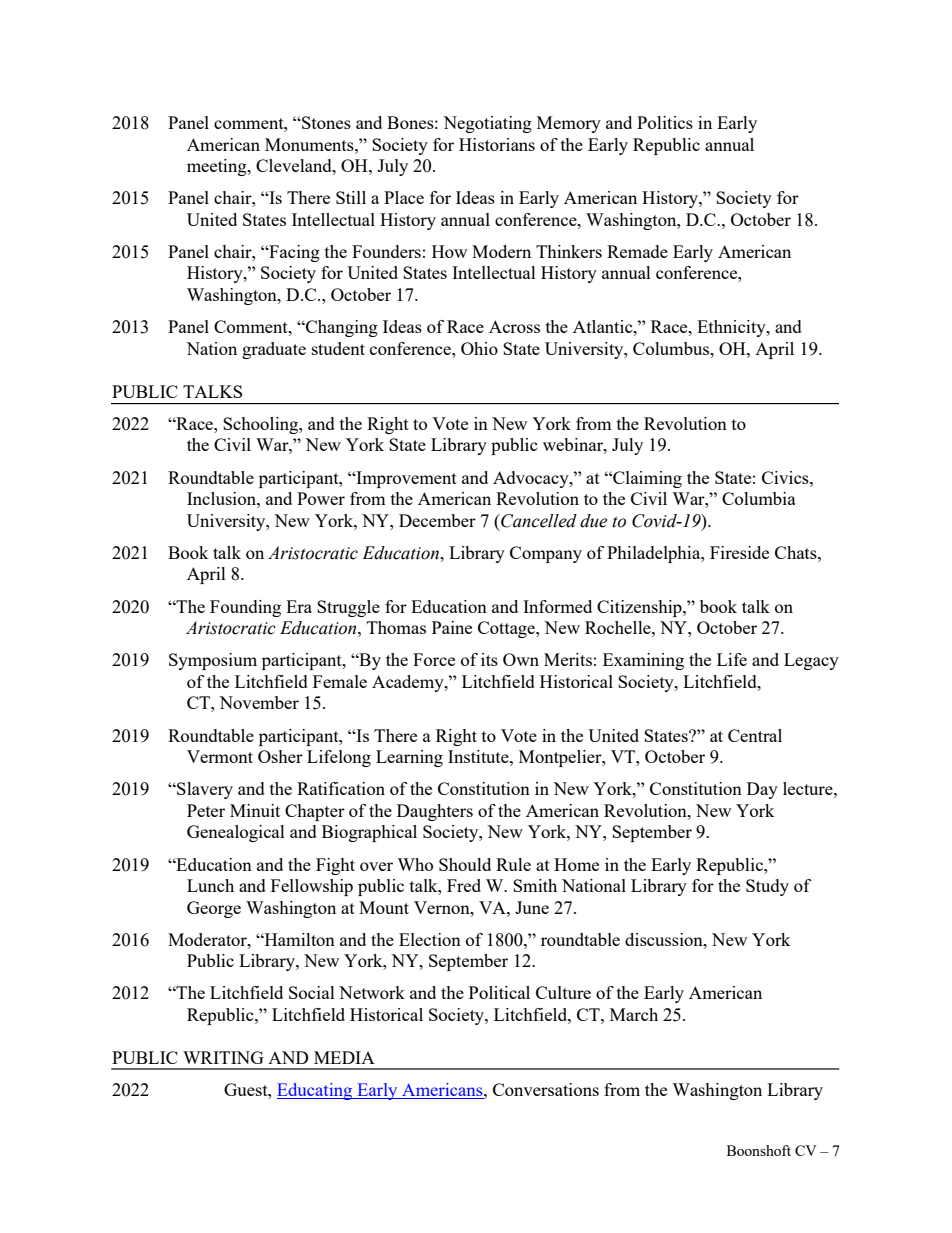 Image resolution: width=952 pixels, height=1233 pixels. Describe the element at coordinates (546, 1089) in the document. I see `Conversations` at that location.
